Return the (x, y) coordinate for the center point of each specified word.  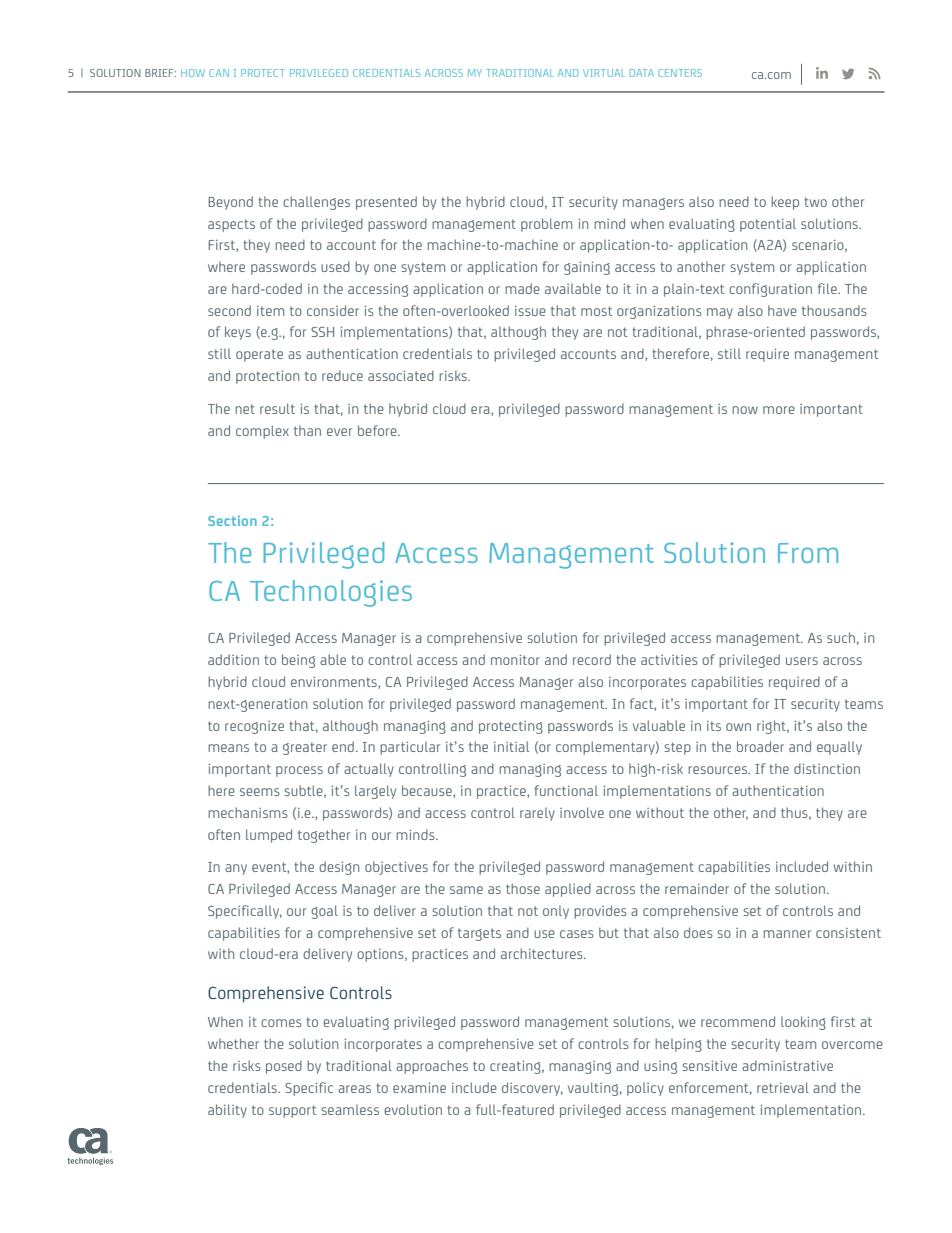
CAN (219, 73)
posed (284, 1067)
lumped (269, 836)
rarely (537, 814)
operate (259, 355)
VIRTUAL (604, 73)
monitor (515, 660)
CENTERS (680, 73)
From (808, 553)
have (782, 310)
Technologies (331, 593)
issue (530, 311)
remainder (697, 888)
